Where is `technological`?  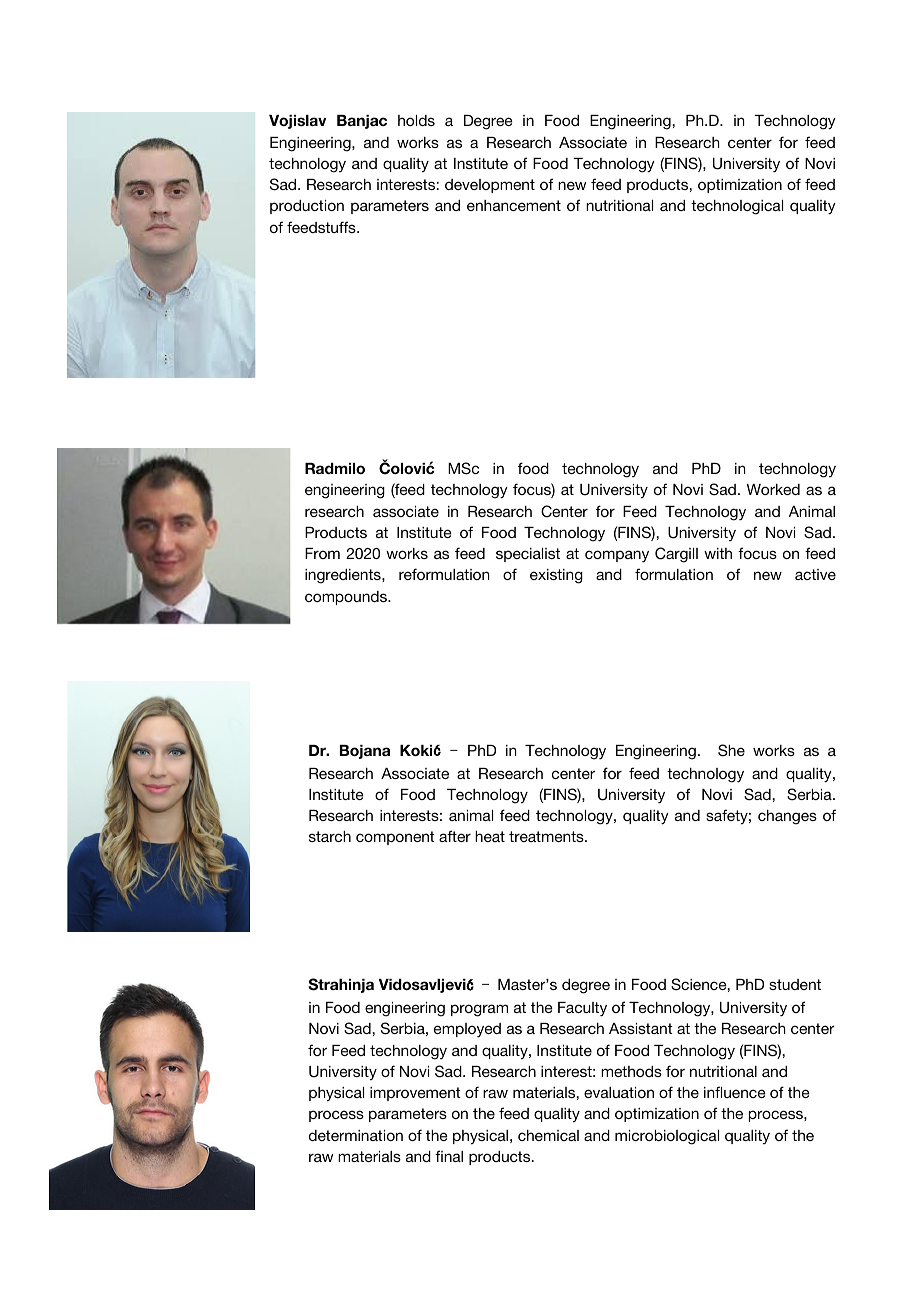
technological is located at coordinates (737, 207).
